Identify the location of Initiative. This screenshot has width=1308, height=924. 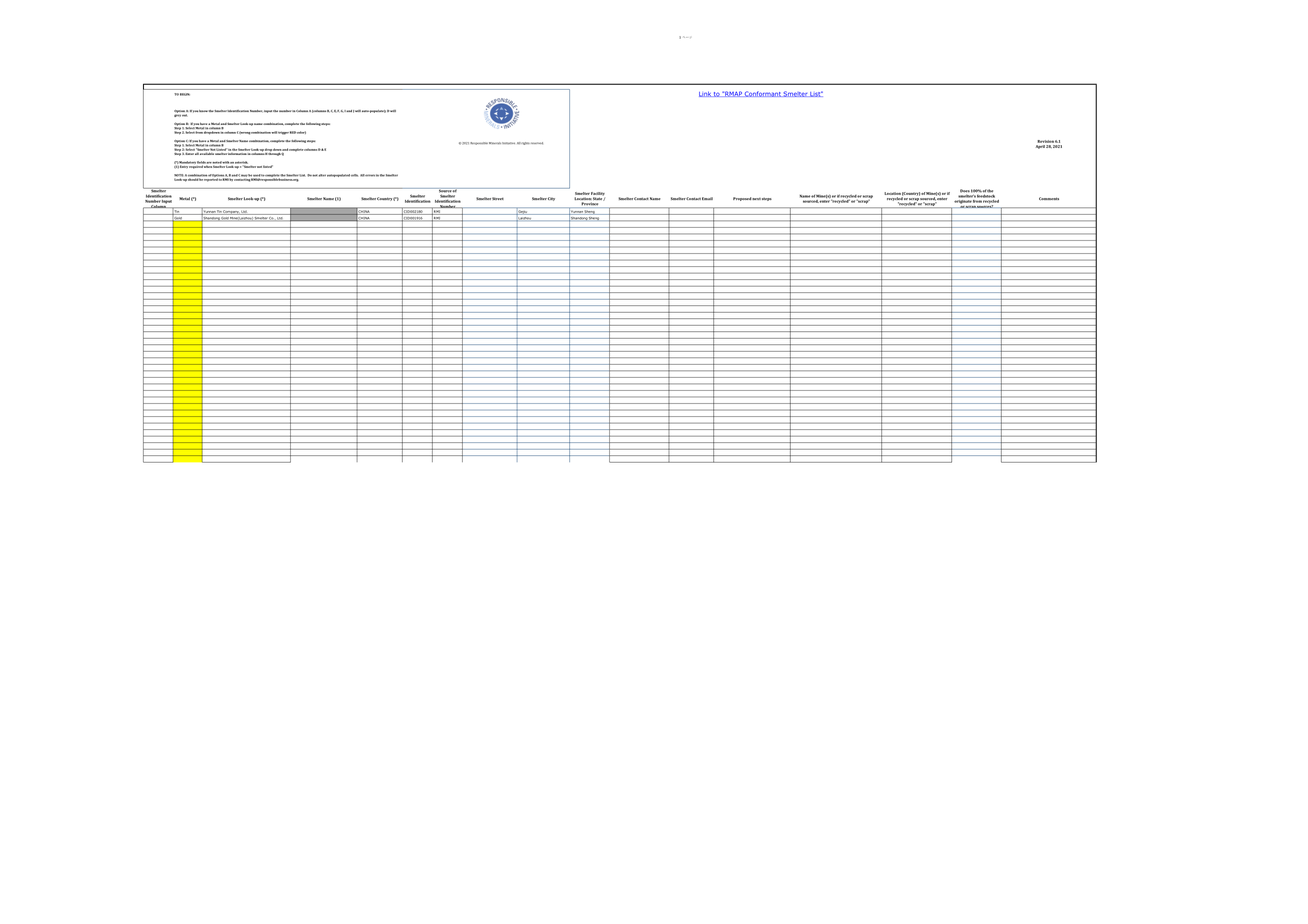
(508, 143).
